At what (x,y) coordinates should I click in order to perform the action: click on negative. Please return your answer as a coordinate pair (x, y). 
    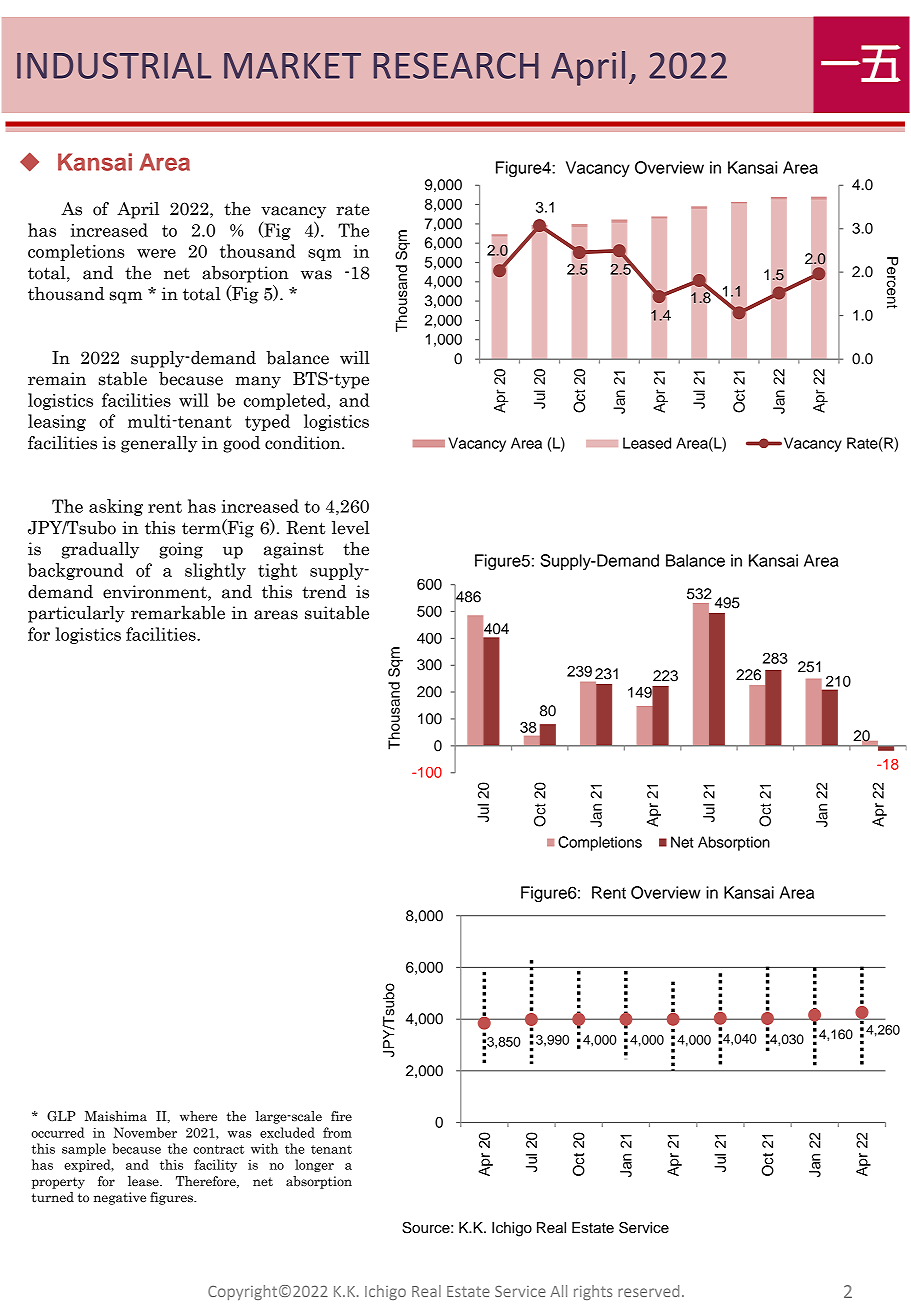
    Looking at the image, I should click on (120, 1198).
